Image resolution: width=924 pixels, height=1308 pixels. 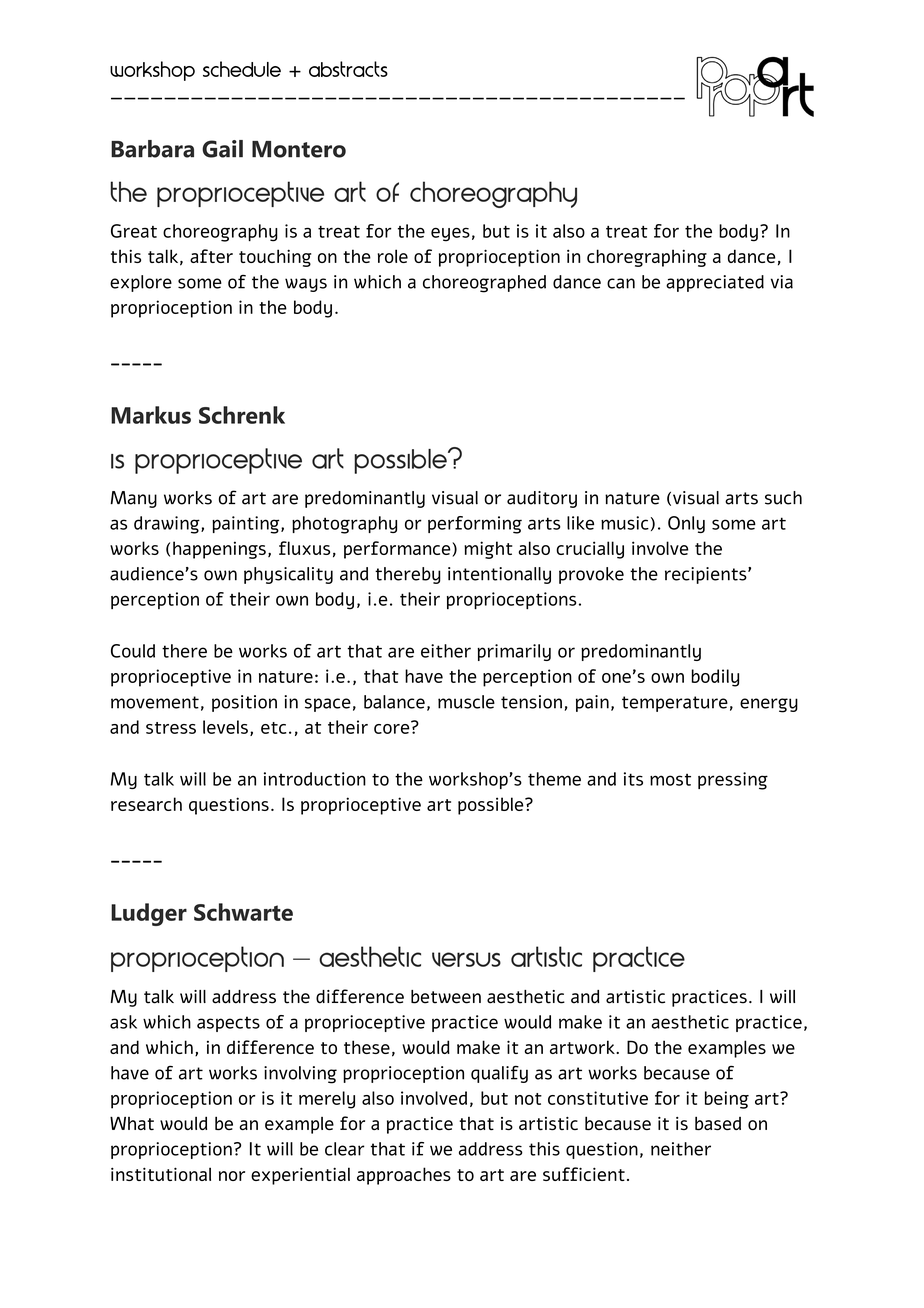 What do you see at coordinates (242, 69) in the document?
I see `Schedule` at bounding box center [242, 69].
